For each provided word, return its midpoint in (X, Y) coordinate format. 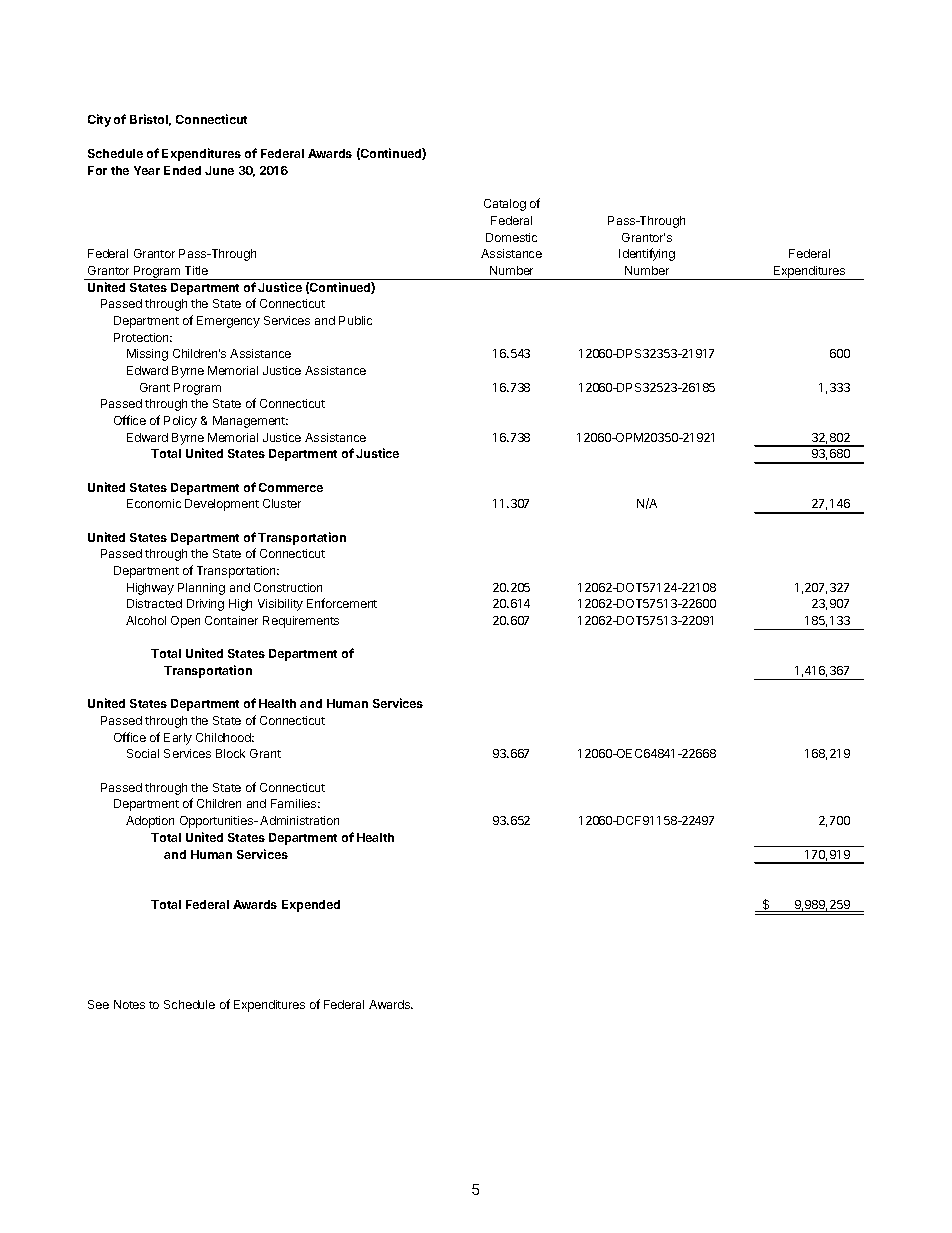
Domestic (511, 237)
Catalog (505, 205)
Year (147, 170)
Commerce (291, 487)
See (98, 1004)
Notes (129, 1004)
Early (178, 739)
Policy (180, 422)
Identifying (647, 254)
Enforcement (342, 603)
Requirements (301, 622)
